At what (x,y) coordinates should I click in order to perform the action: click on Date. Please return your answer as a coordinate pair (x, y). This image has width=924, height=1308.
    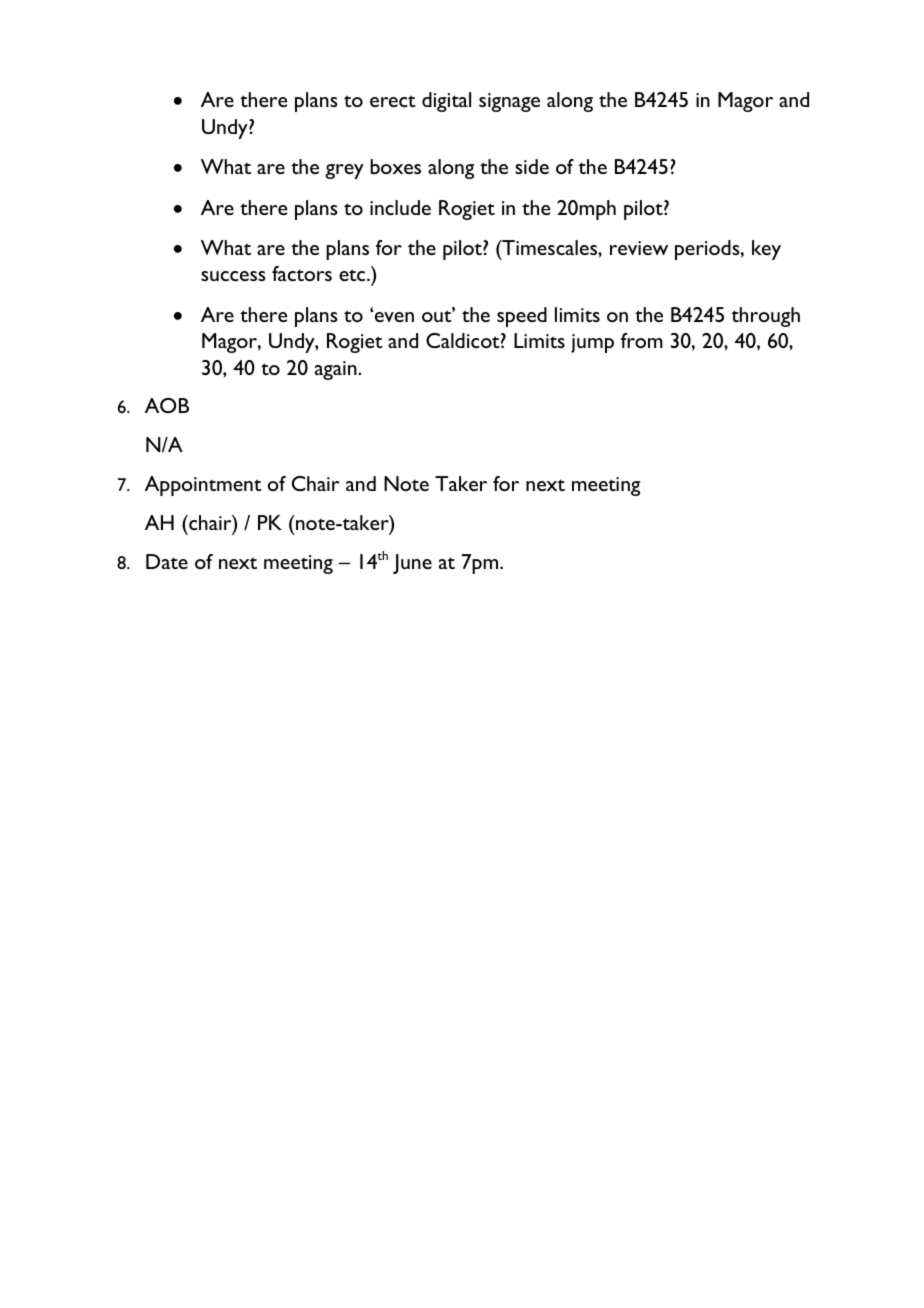
    Looking at the image, I should click on (167, 561).
